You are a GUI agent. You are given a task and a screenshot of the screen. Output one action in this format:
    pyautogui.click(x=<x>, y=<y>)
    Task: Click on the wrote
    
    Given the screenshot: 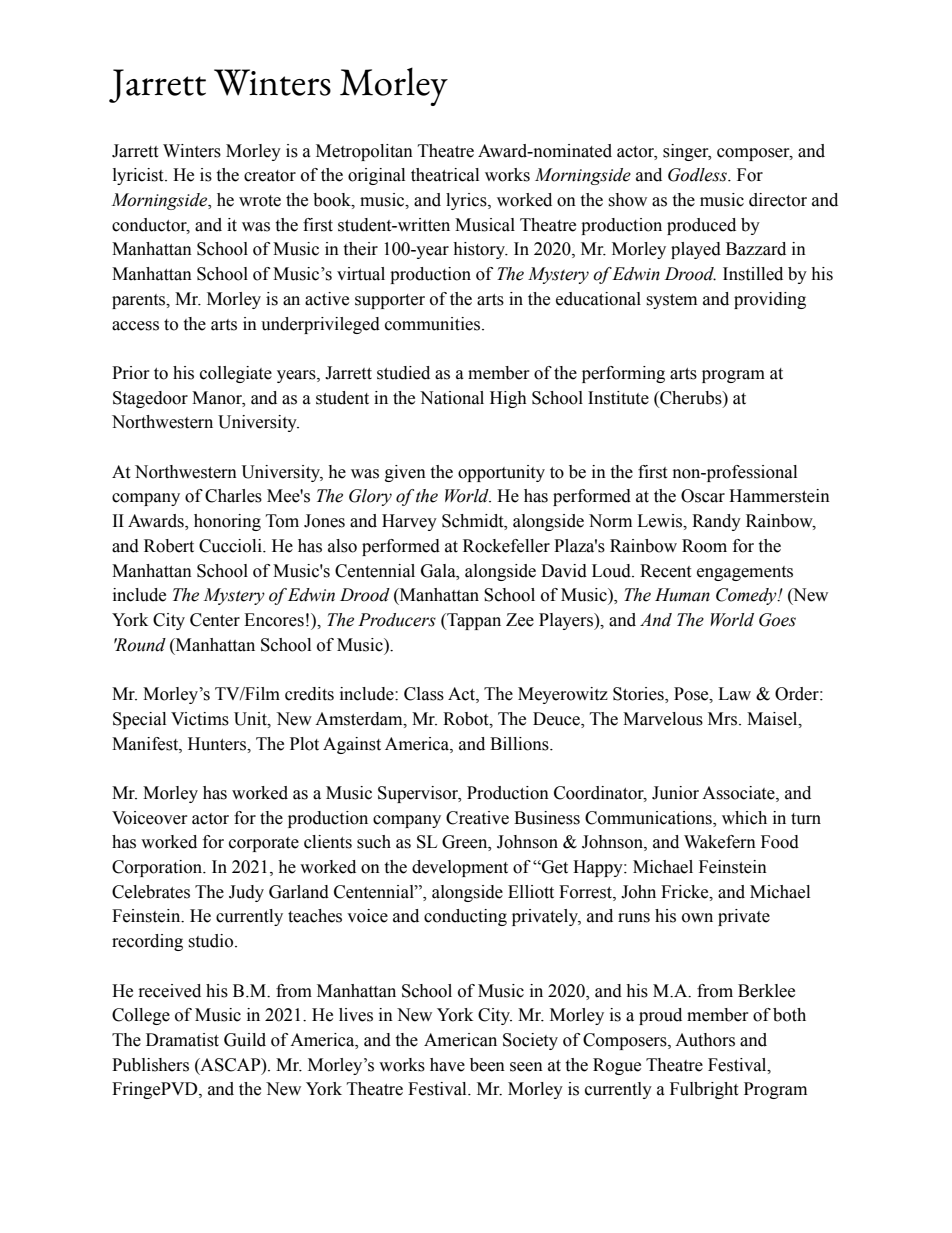 What is the action you would take?
    pyautogui.click(x=260, y=201)
